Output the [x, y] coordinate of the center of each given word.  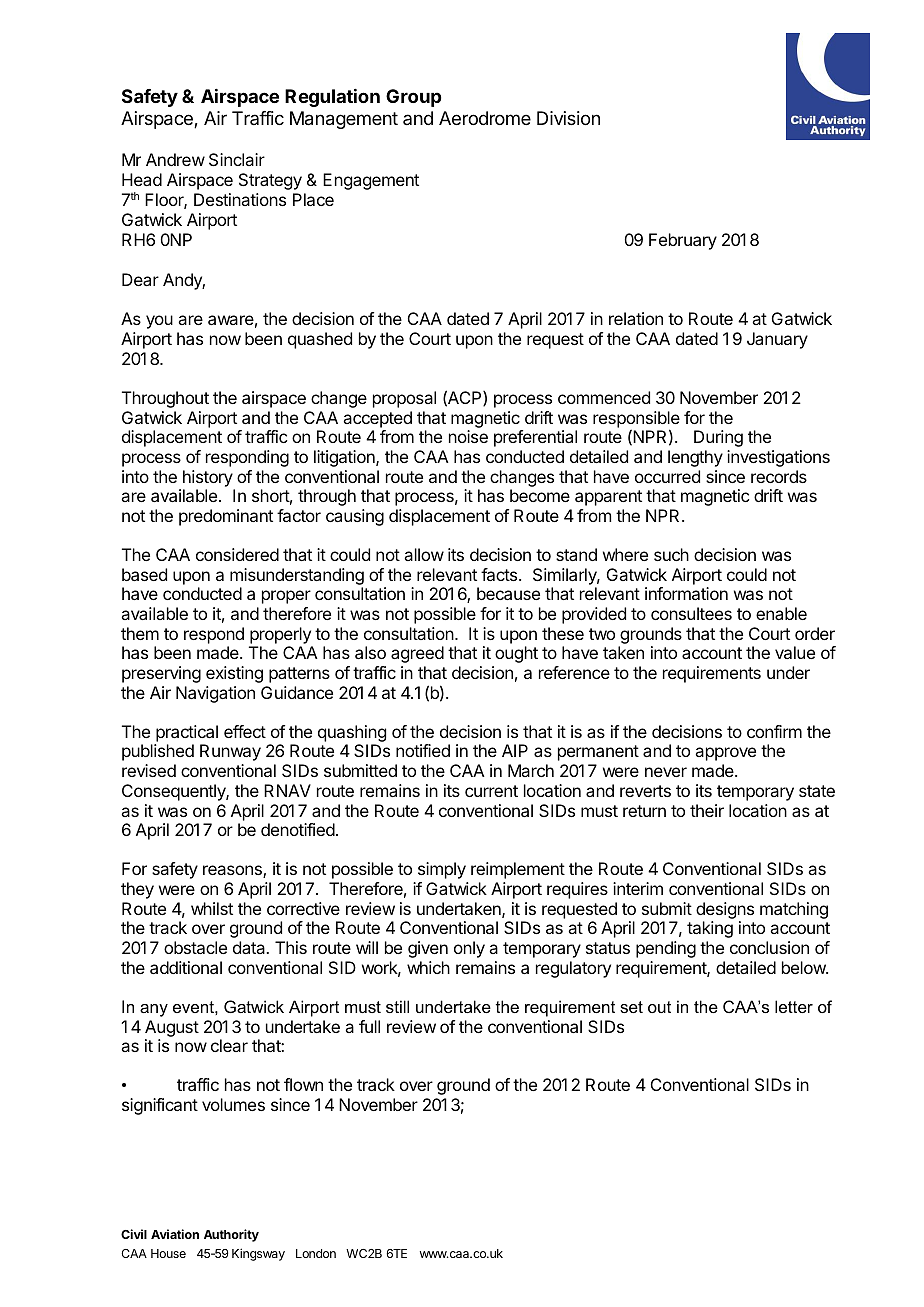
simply [442, 870]
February [683, 241]
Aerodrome [485, 118]
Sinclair [237, 159]
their [707, 810]
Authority [231, 1235]
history [208, 478]
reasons [233, 871]
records [779, 476]
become [540, 495]
